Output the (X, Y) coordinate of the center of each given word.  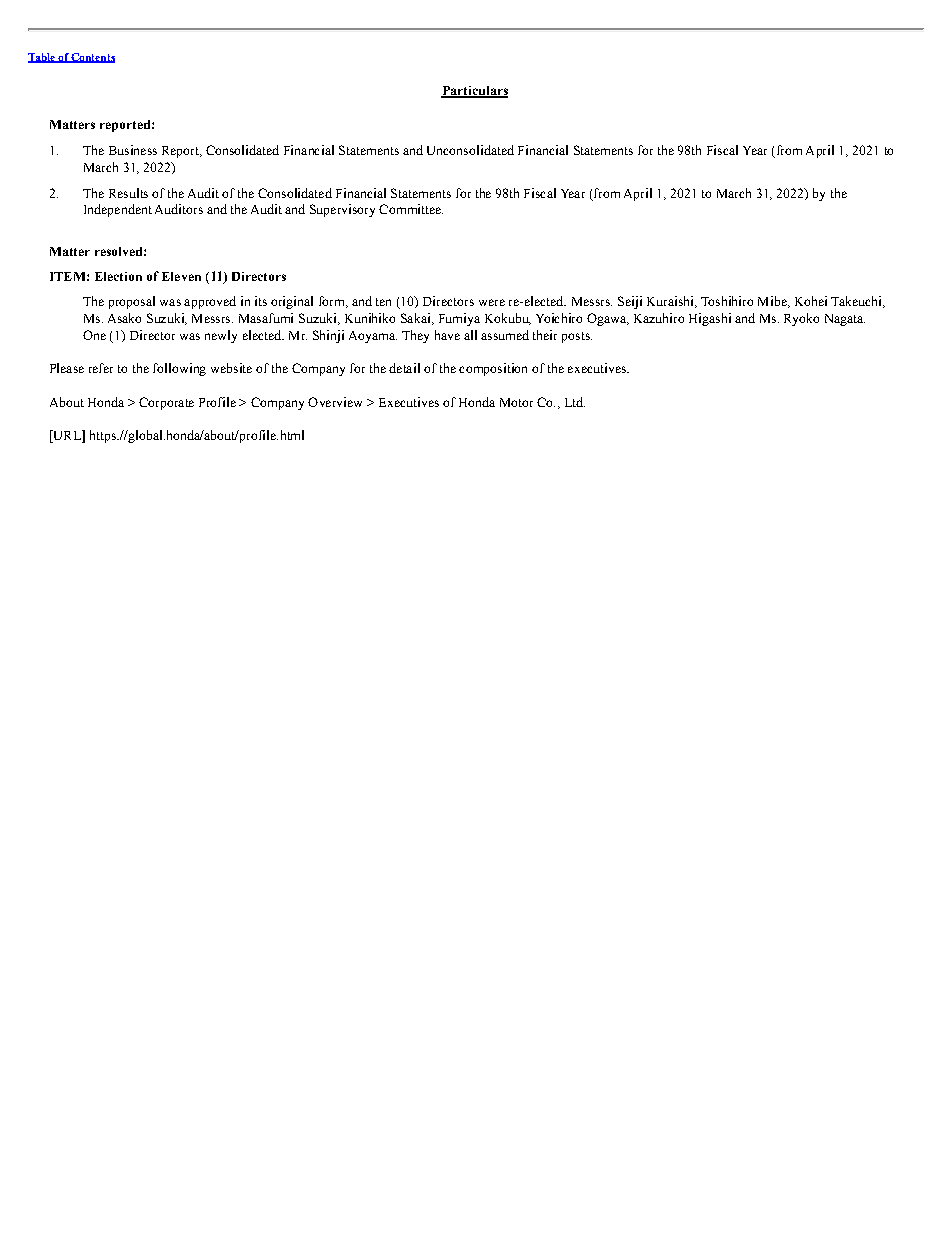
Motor (516, 402)
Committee (411, 209)
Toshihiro (727, 301)
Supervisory (342, 210)
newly (221, 336)
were (492, 302)
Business (133, 150)
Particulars (474, 92)
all (470, 335)
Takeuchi (857, 302)
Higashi (710, 319)
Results (128, 193)
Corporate (166, 403)
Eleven (181, 276)
